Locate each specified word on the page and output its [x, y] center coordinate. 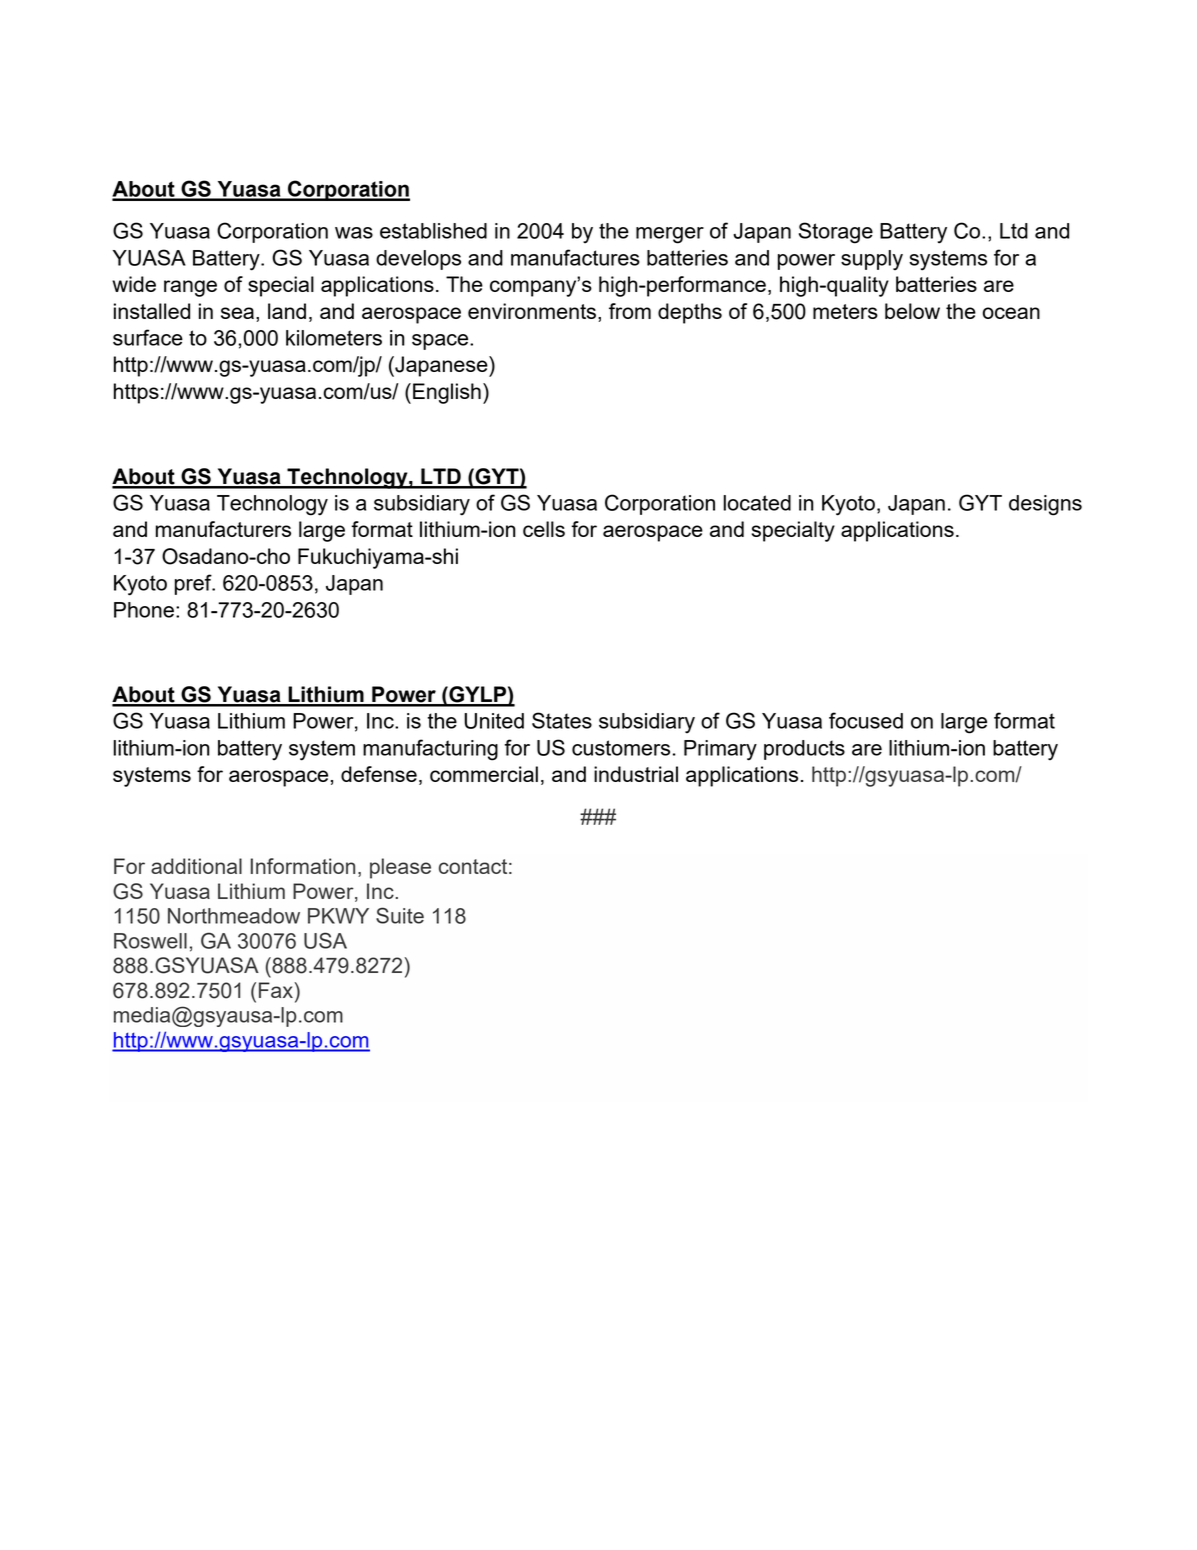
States [562, 720]
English [447, 393]
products [804, 750]
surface [148, 337]
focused [866, 720]
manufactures [575, 257]
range [190, 288]
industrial [636, 774]
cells [544, 529]
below [912, 311]
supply [872, 260]
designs [1045, 505]
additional [196, 866]
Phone [144, 610]
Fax [277, 990]
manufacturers [223, 529]
